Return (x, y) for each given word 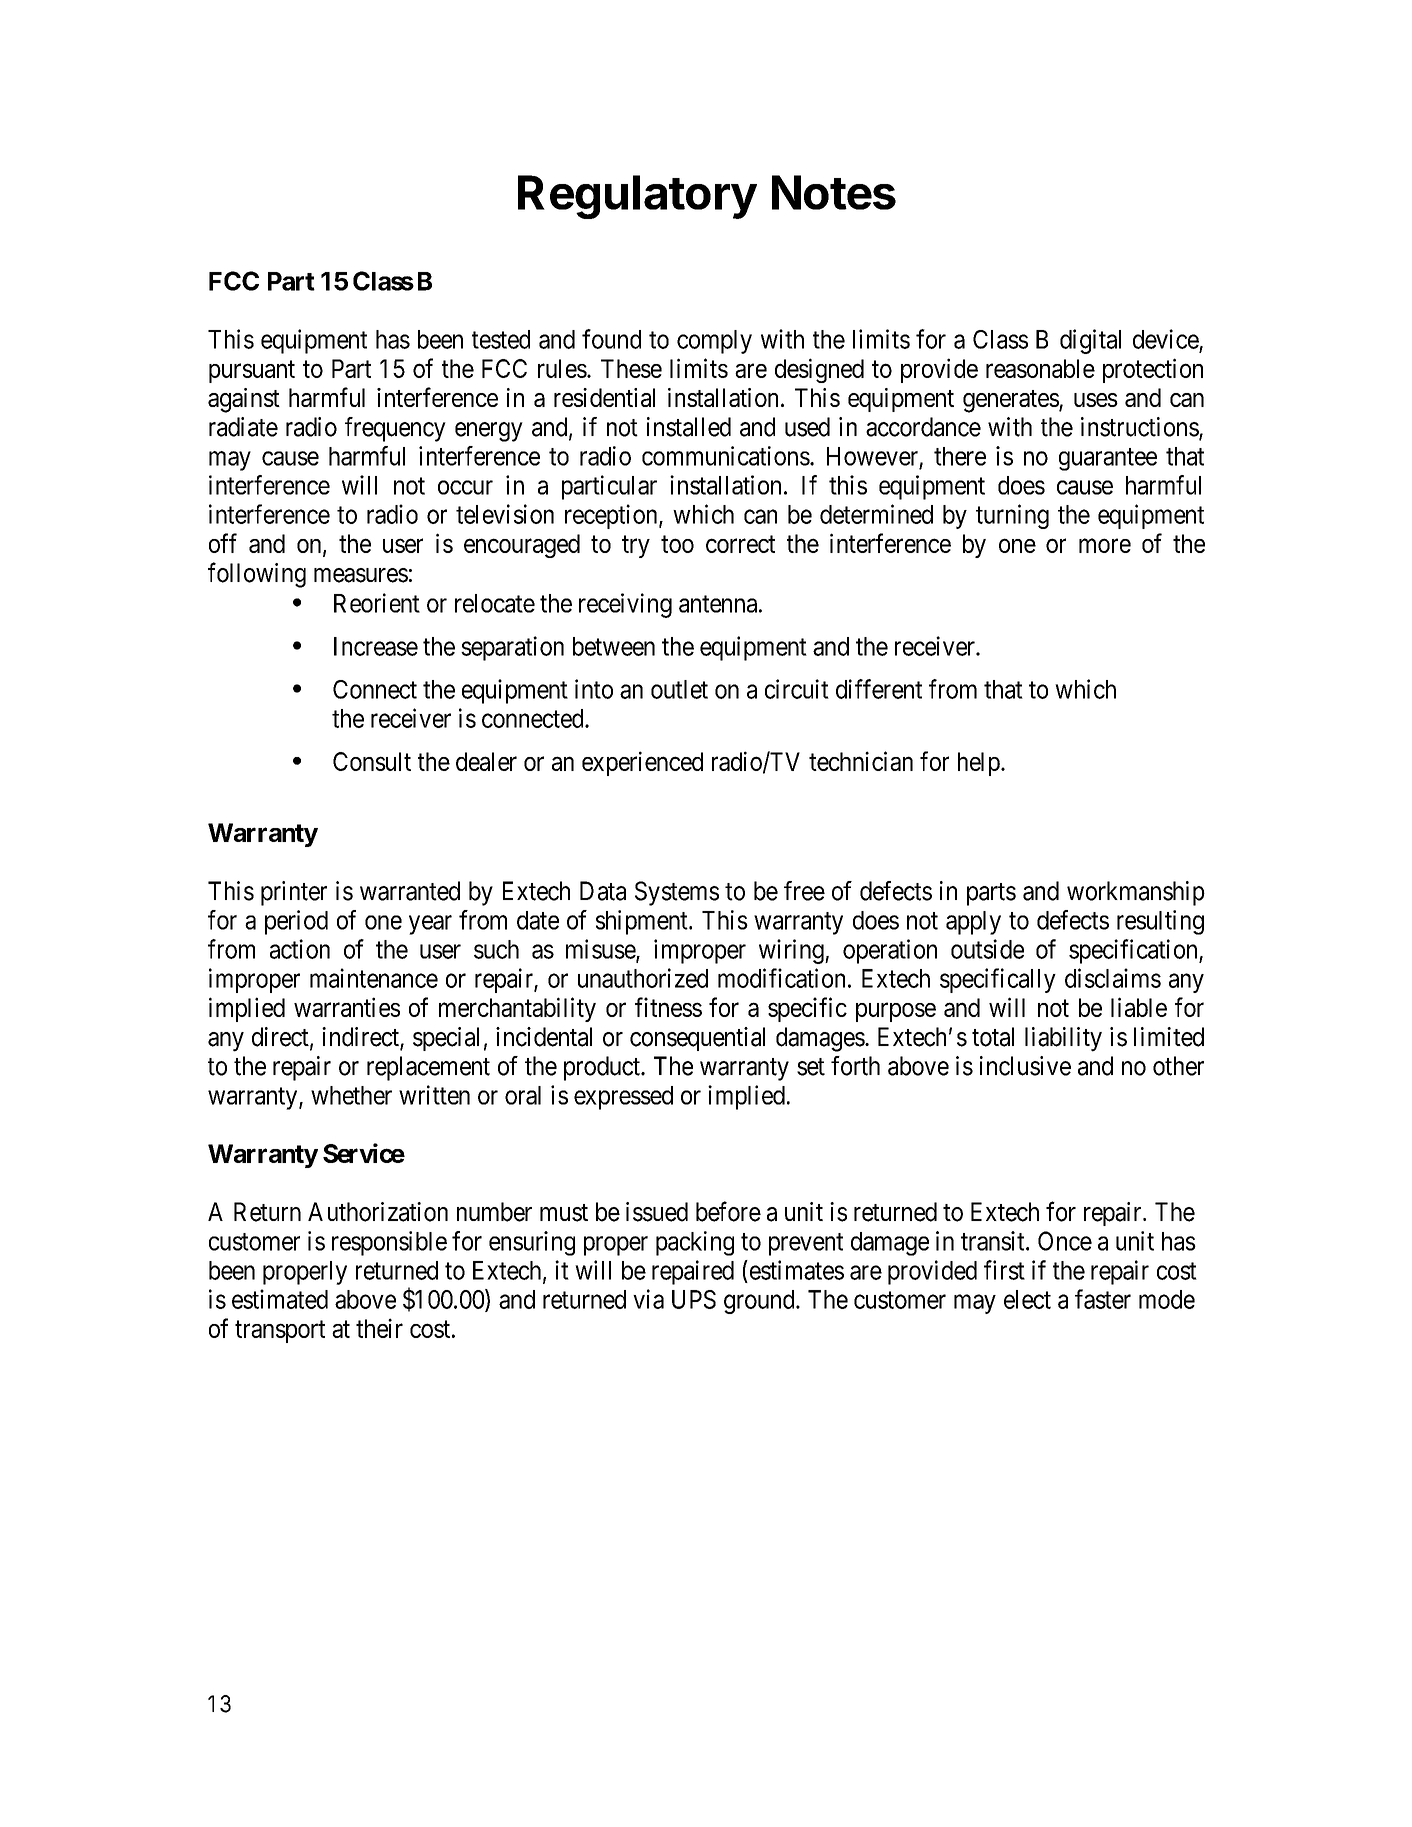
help (979, 764)
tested (501, 339)
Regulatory (637, 197)
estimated (280, 1299)
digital (1090, 341)
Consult (372, 761)
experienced (642, 763)
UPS (694, 1299)
